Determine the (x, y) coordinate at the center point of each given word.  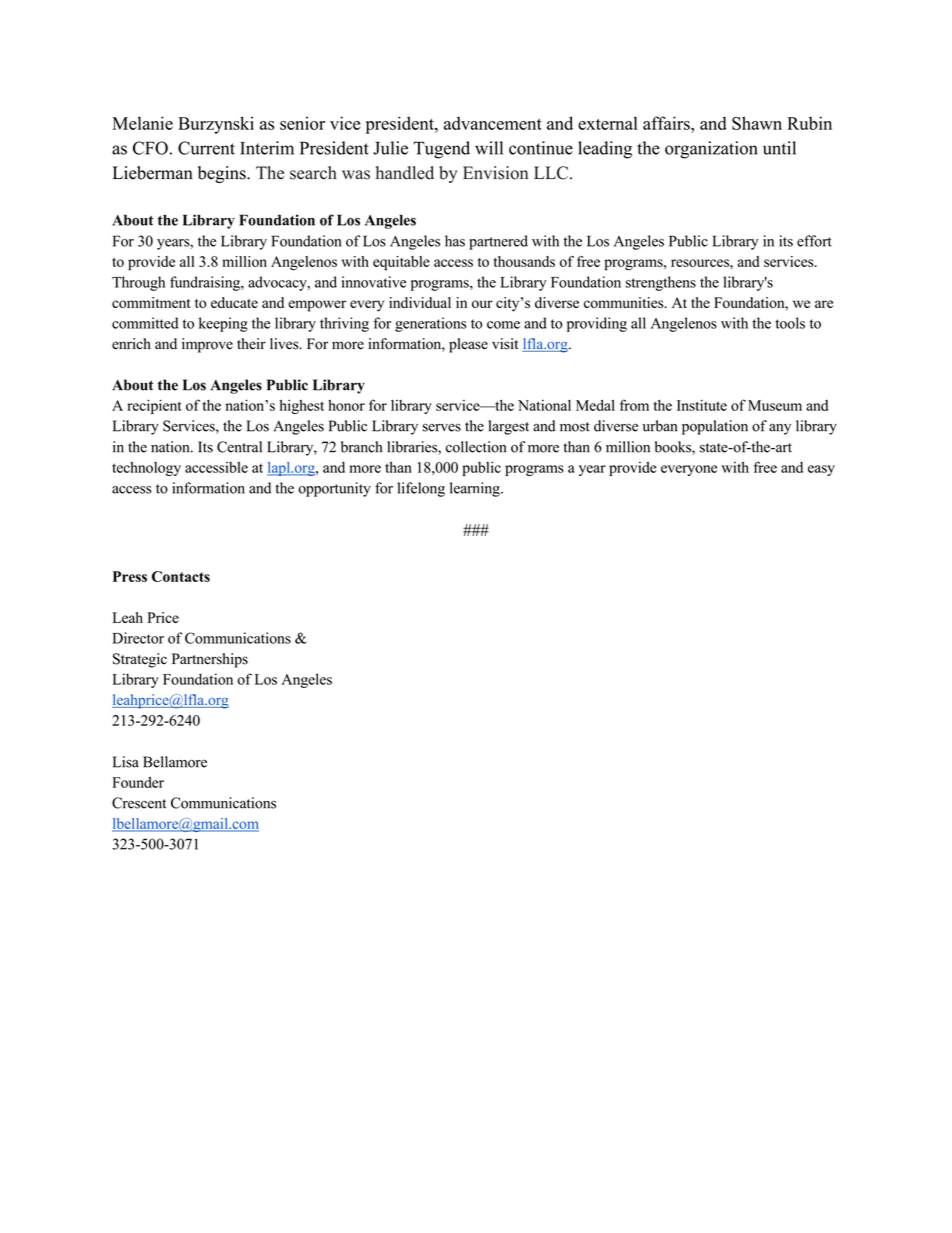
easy (821, 470)
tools (790, 323)
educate (234, 302)
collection (476, 447)
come (503, 325)
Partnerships (210, 660)
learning (476, 489)
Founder (138, 782)
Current (206, 148)
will (489, 148)
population (715, 427)
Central (239, 447)
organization (711, 150)
